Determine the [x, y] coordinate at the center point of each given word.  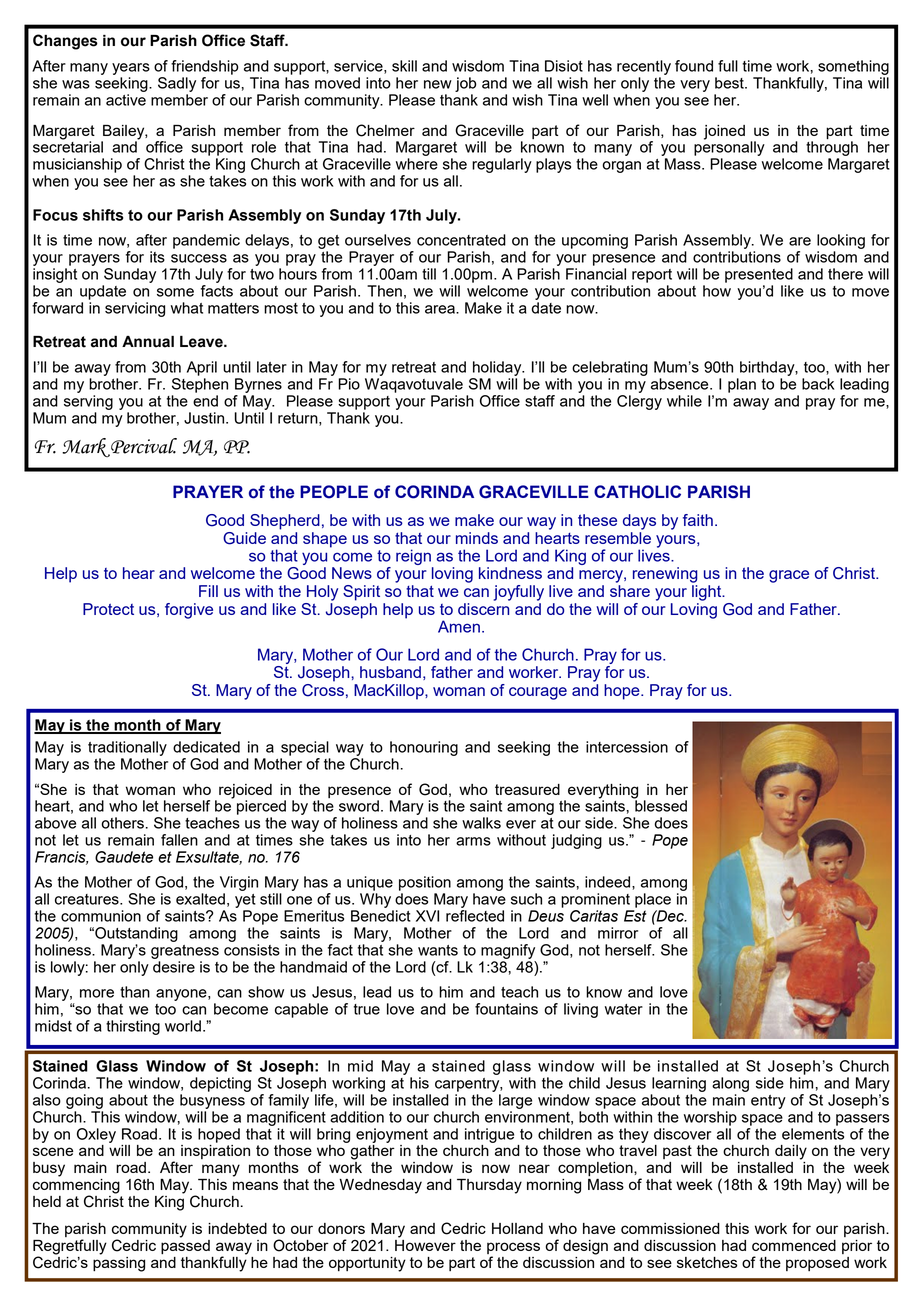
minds [477, 538]
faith [698, 520]
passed [185, 1245]
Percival [143, 447]
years [131, 69]
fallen [179, 840]
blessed [660, 805]
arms [473, 841]
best [730, 83]
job [466, 84]
